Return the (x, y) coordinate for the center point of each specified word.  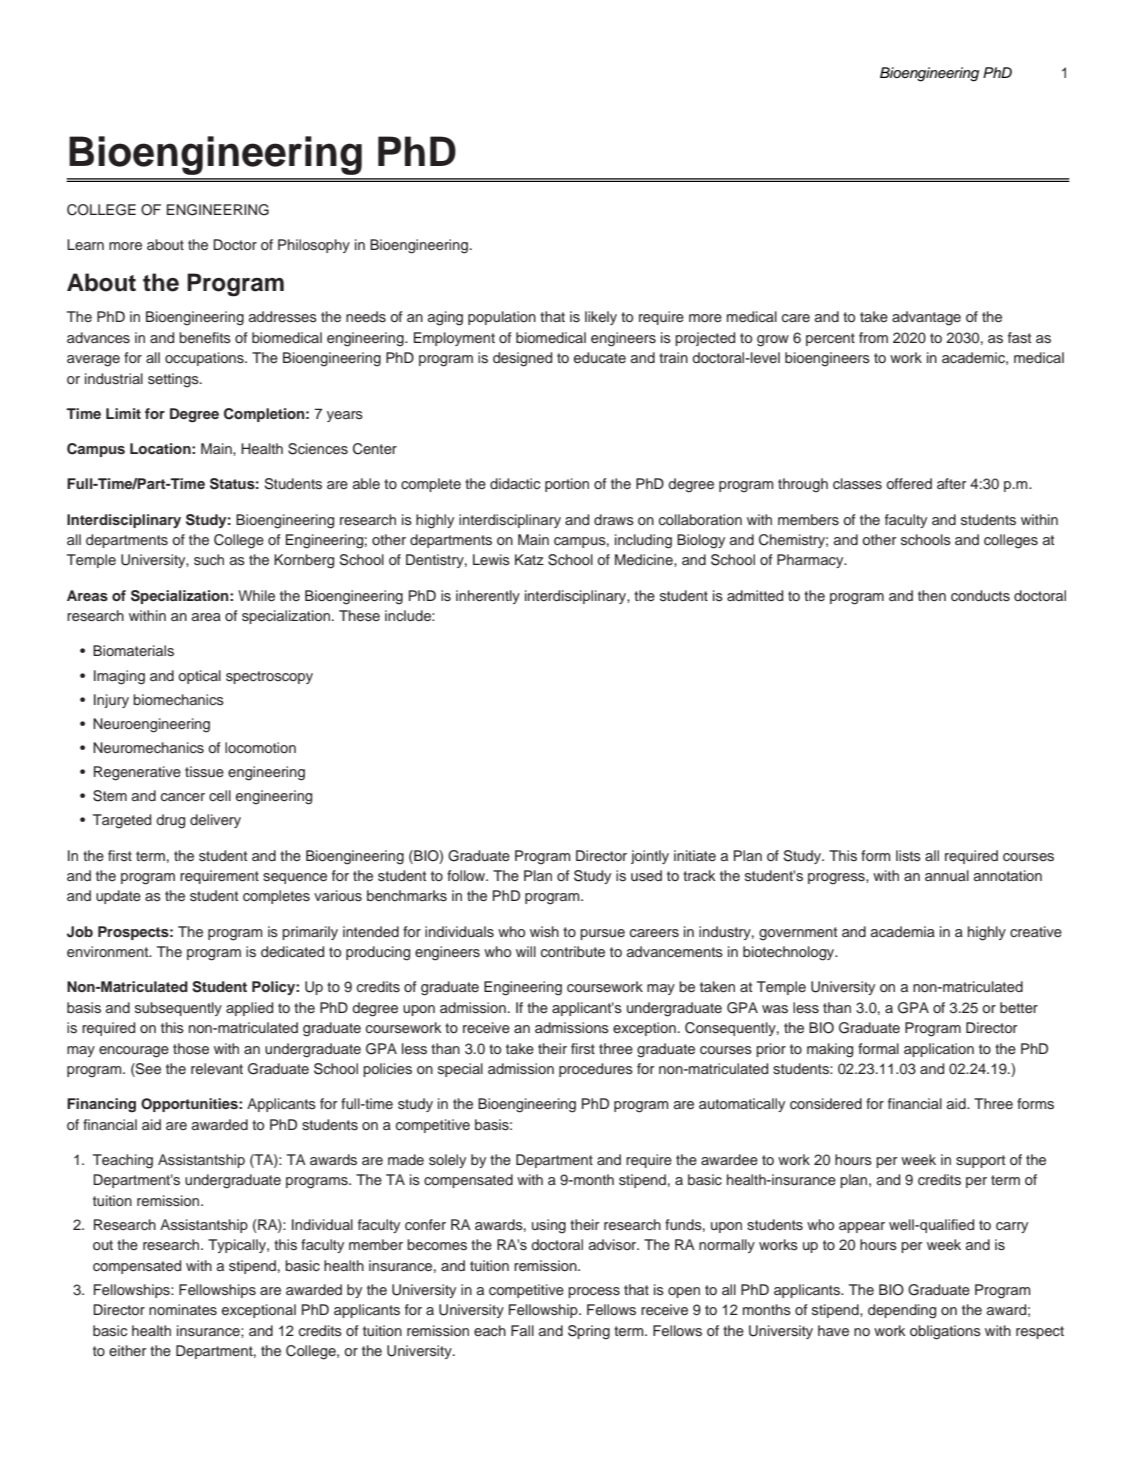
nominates (183, 1310)
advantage (926, 318)
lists (908, 856)
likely (601, 318)
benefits (205, 337)
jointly (650, 857)
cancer (183, 797)
